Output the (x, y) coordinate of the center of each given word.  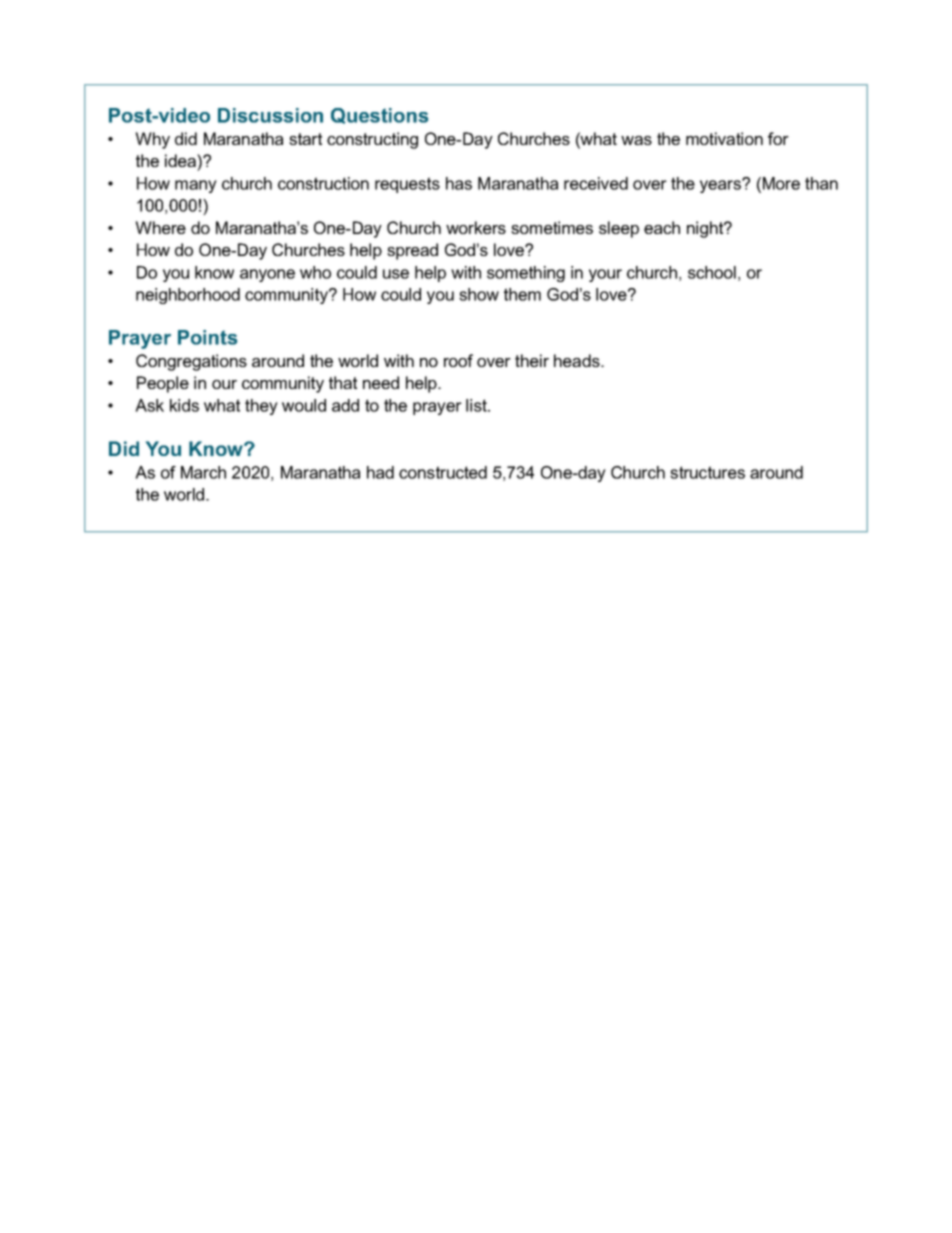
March (203, 472)
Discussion (270, 115)
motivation (724, 138)
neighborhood (188, 296)
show (479, 294)
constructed (443, 472)
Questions (379, 116)
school (712, 272)
